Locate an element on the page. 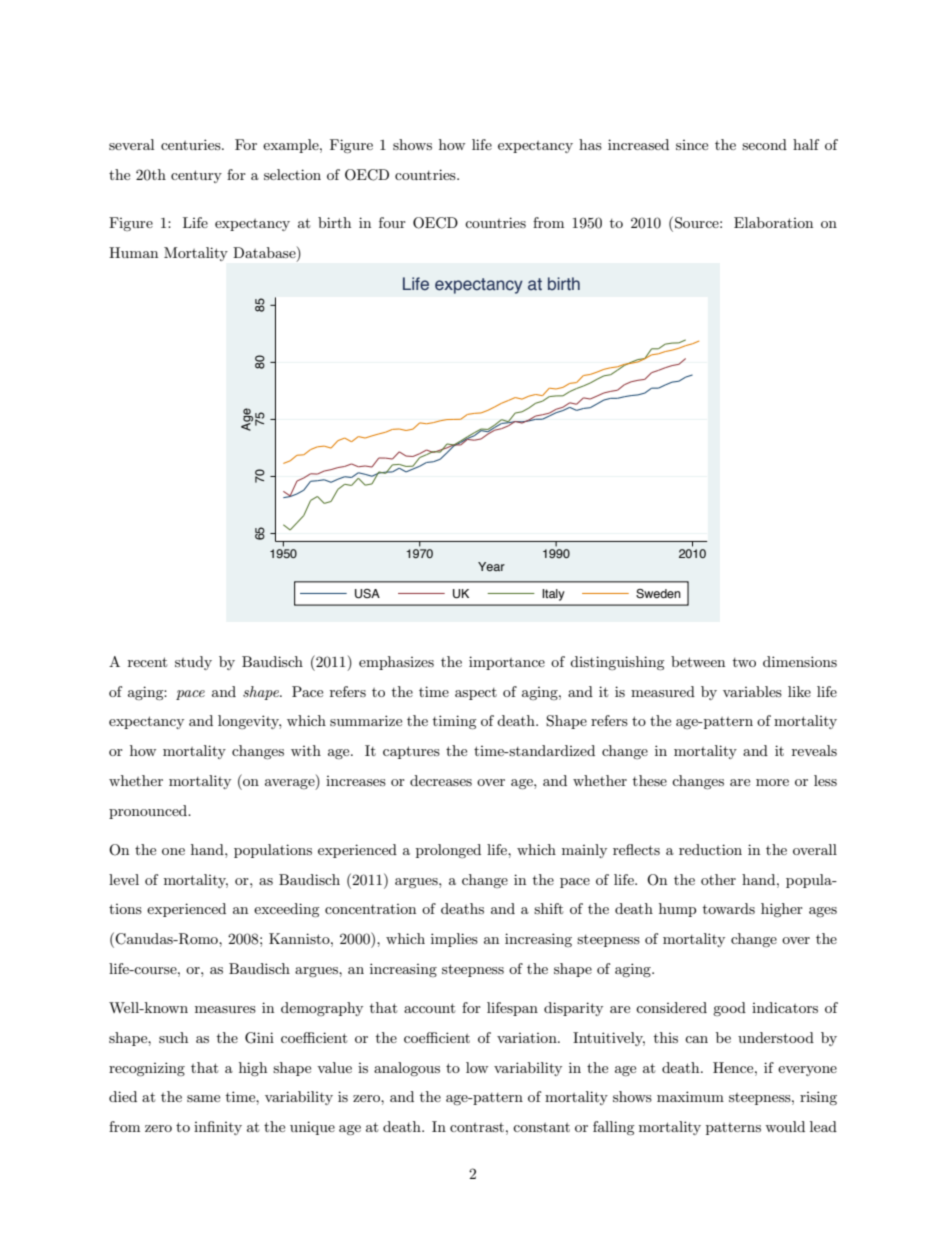 The width and height of the image is (952, 1233). Year is located at coordinates (491, 566).
